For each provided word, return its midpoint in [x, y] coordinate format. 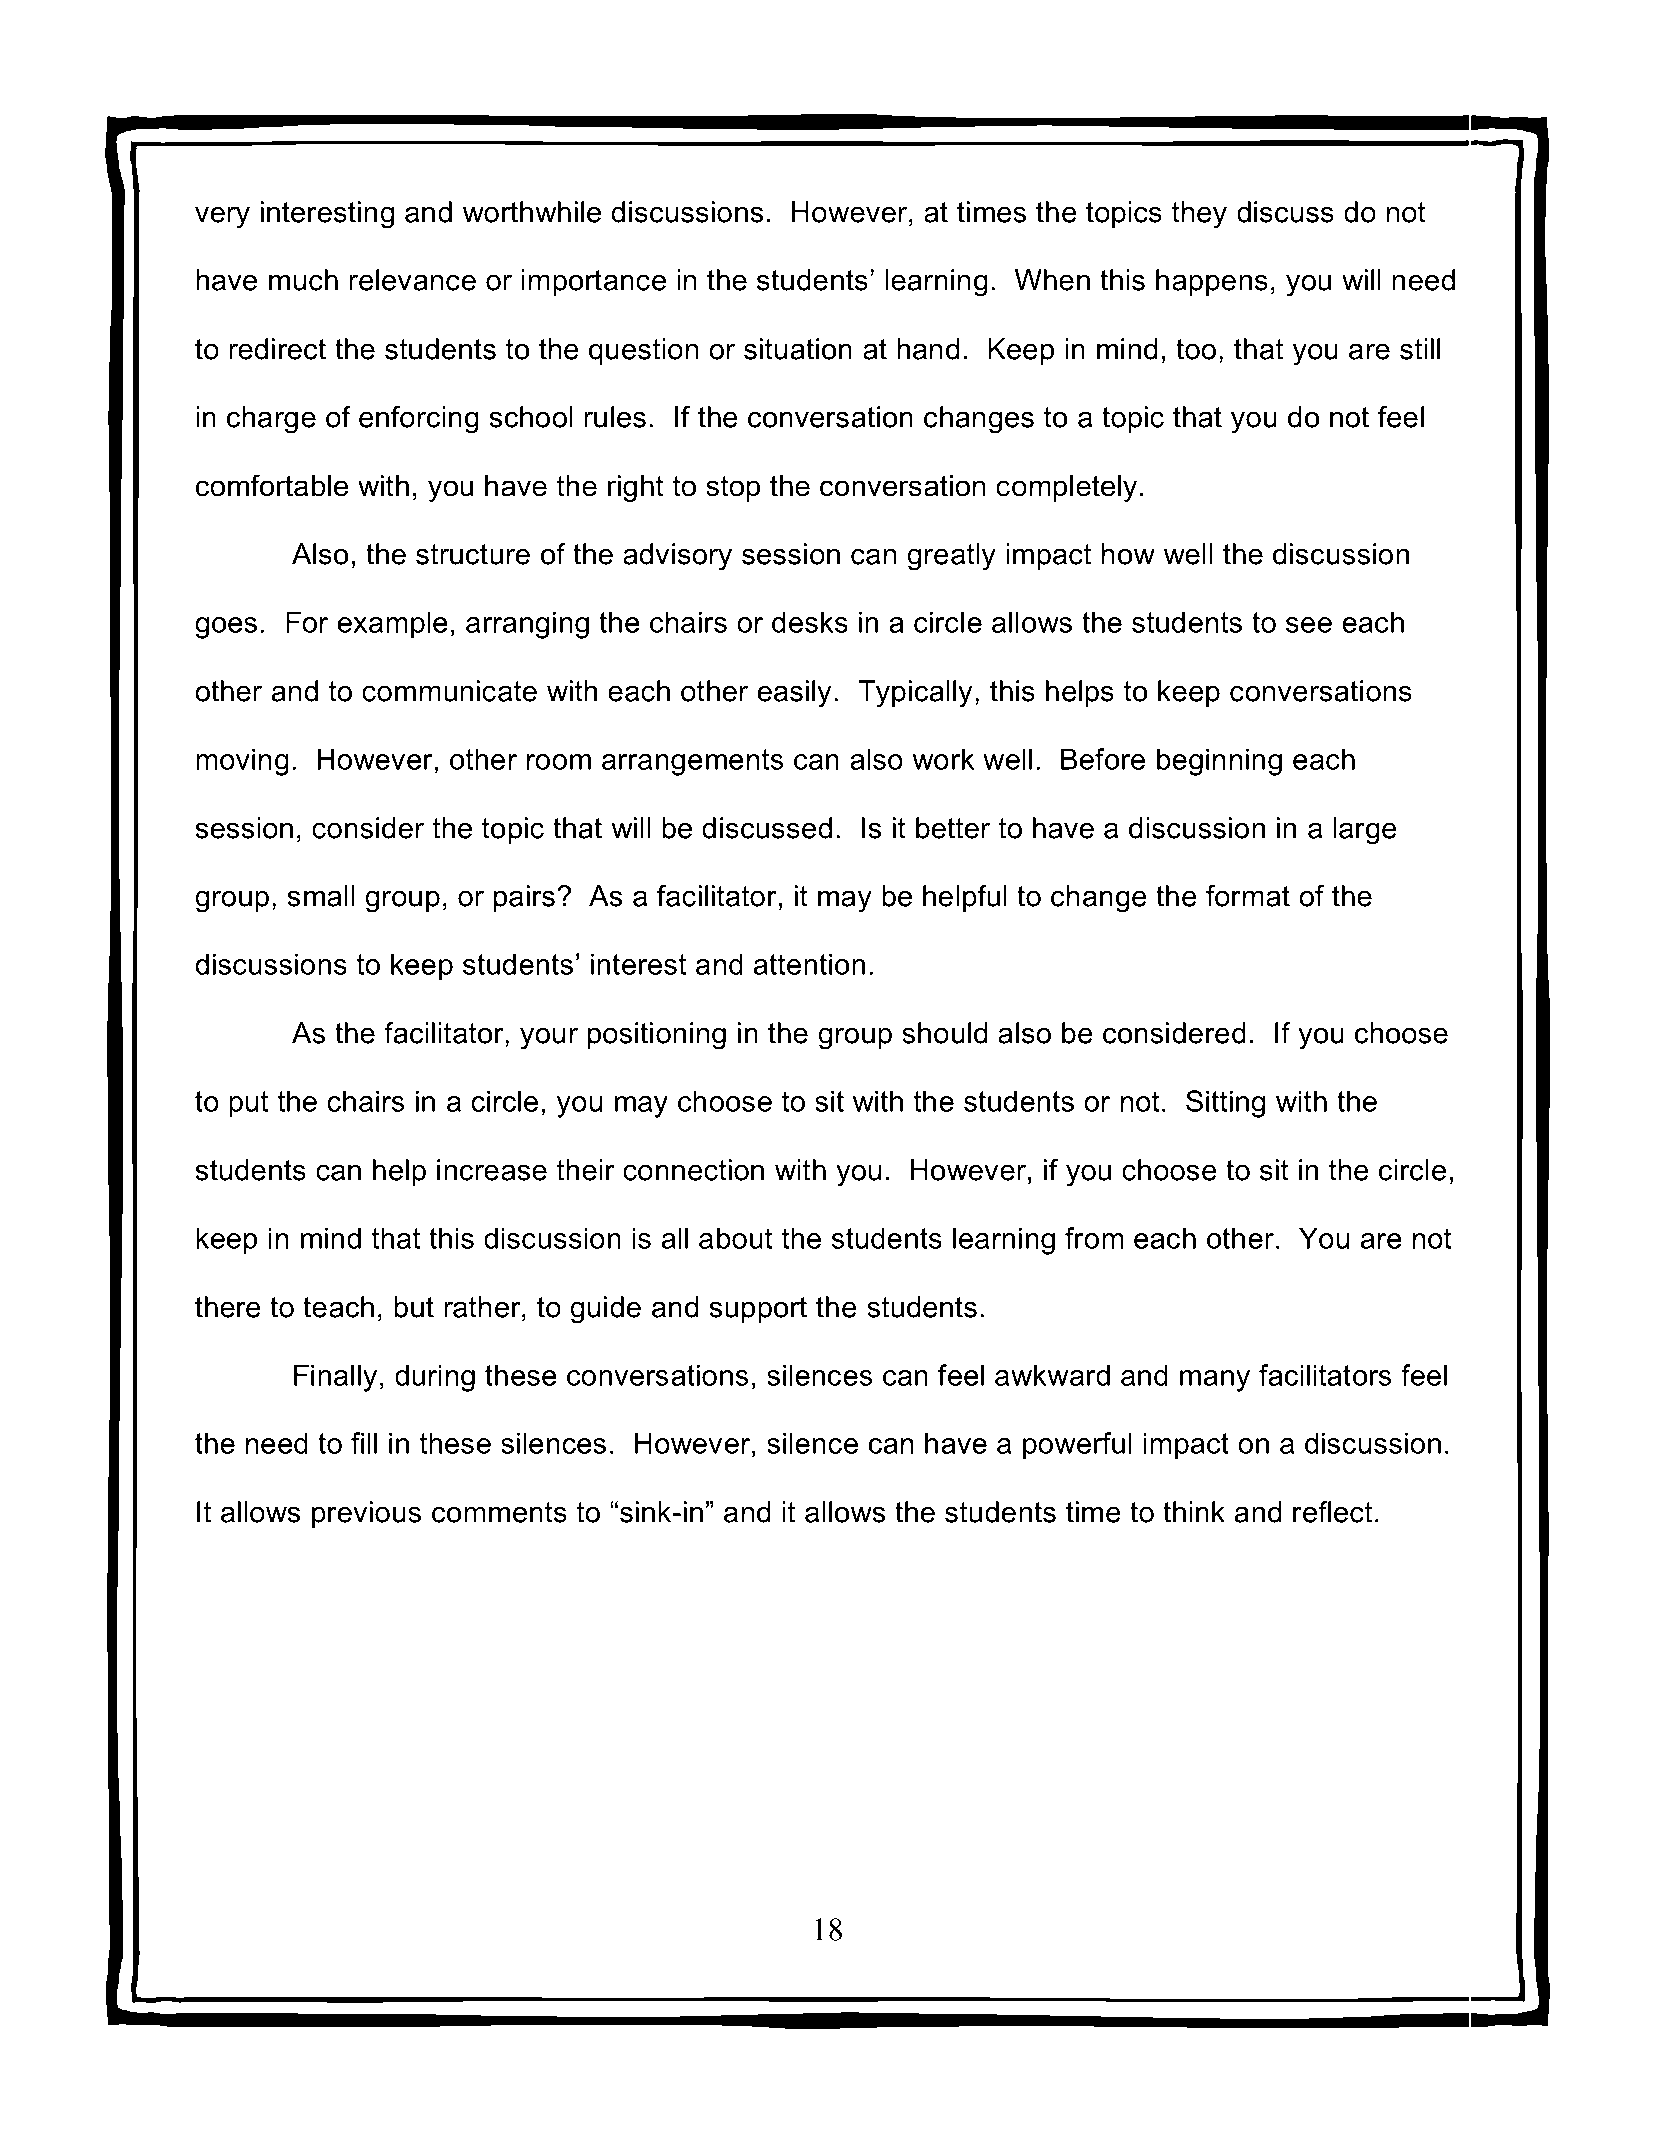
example [393, 625]
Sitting [1225, 1104]
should [944, 1033]
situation [798, 349]
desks [810, 622]
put [248, 1104]
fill [364, 1443]
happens [1212, 282]
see [1309, 625]
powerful [1077, 1446]
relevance [412, 280]
